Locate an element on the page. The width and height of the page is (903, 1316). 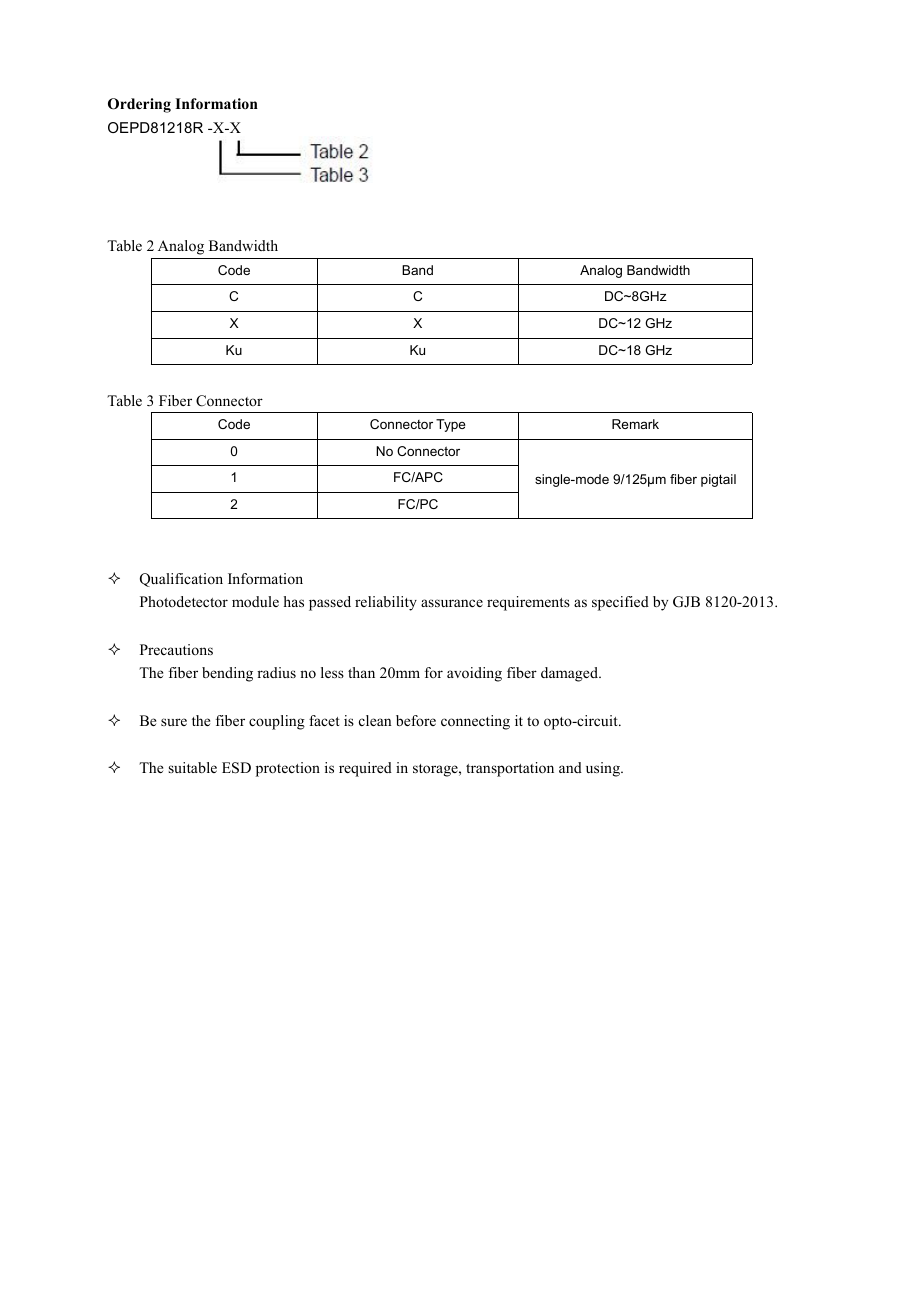
Qualification is located at coordinates (181, 580).
